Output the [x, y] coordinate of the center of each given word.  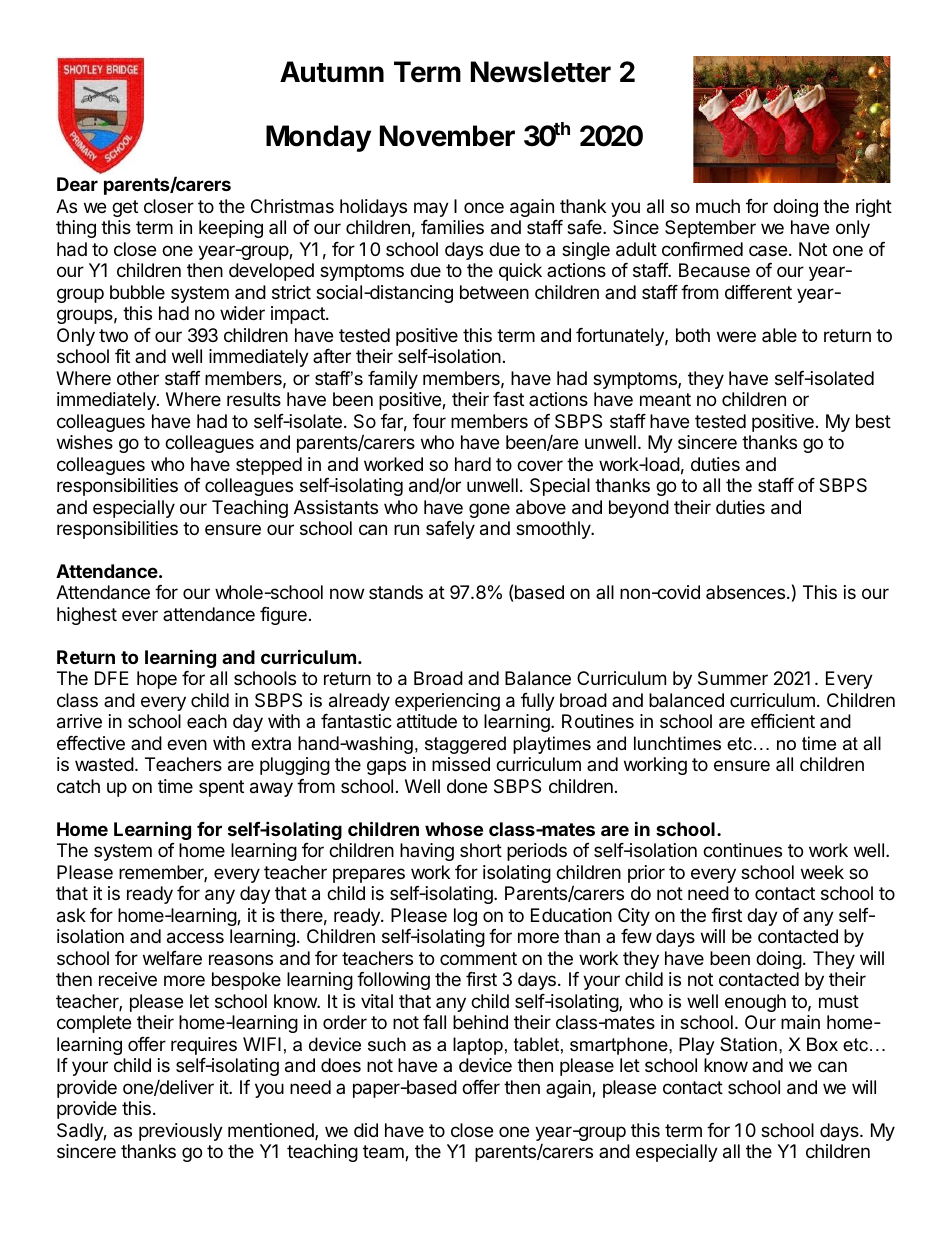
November [447, 136]
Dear [77, 184]
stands [396, 592]
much [718, 206]
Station [748, 1044]
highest [87, 616]
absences [747, 592]
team [384, 1153]
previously [181, 1132]
